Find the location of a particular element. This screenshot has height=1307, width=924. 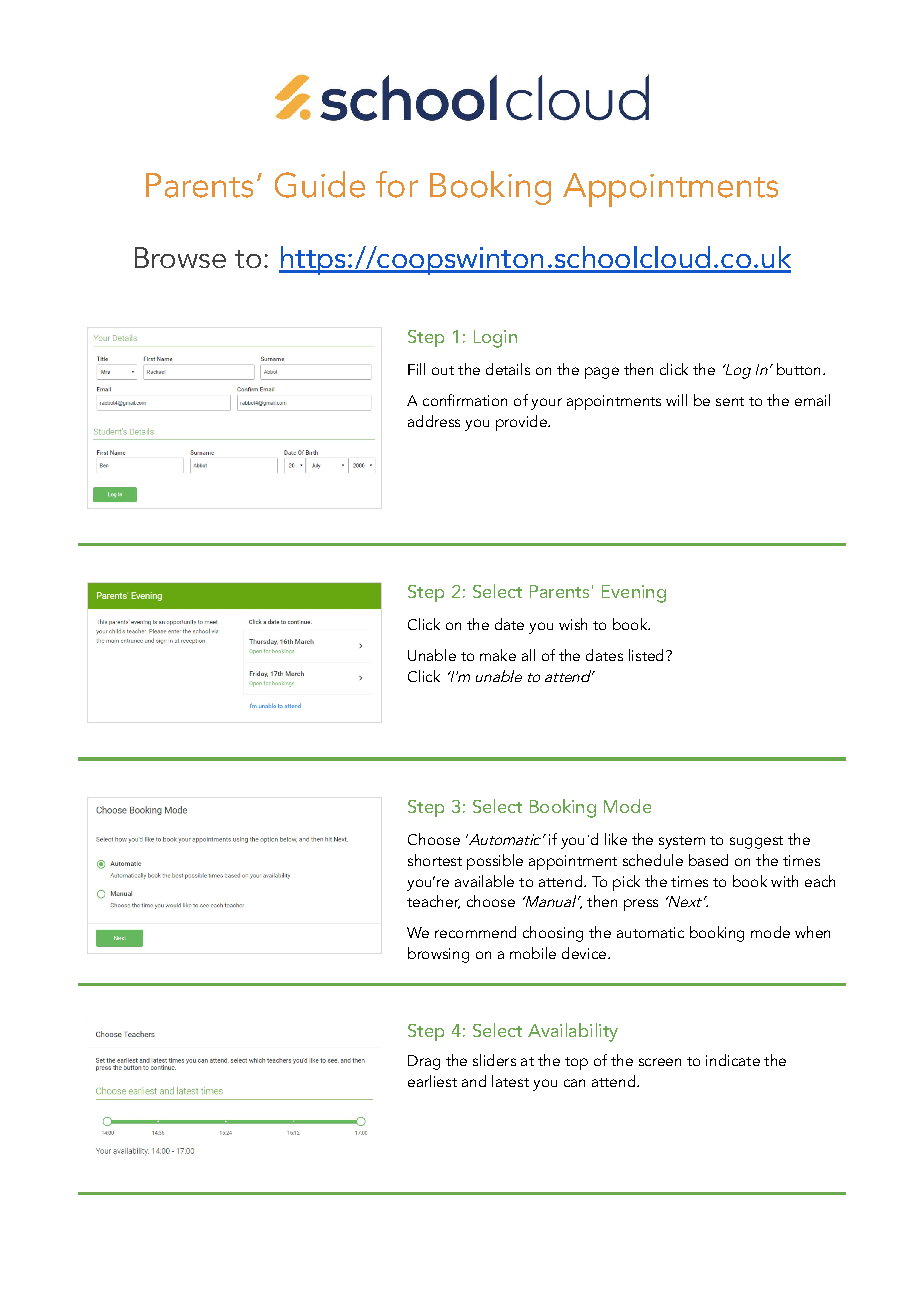

for is located at coordinates (397, 184).
